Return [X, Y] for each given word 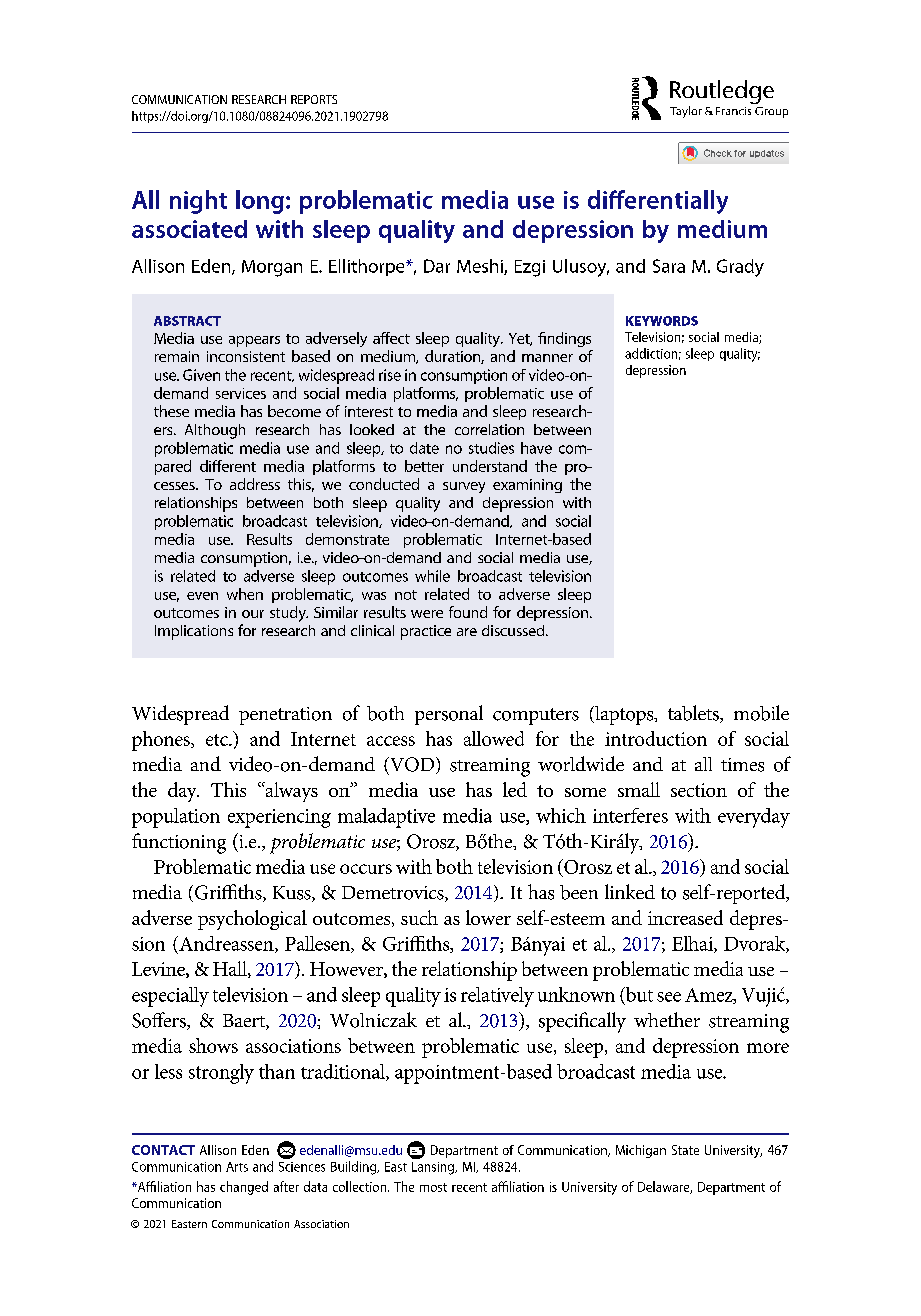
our [253, 614]
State [685, 1150]
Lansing [434, 1168]
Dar [437, 266]
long [260, 202]
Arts [237, 1167]
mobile [761, 713]
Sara [669, 266]
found [468, 612]
